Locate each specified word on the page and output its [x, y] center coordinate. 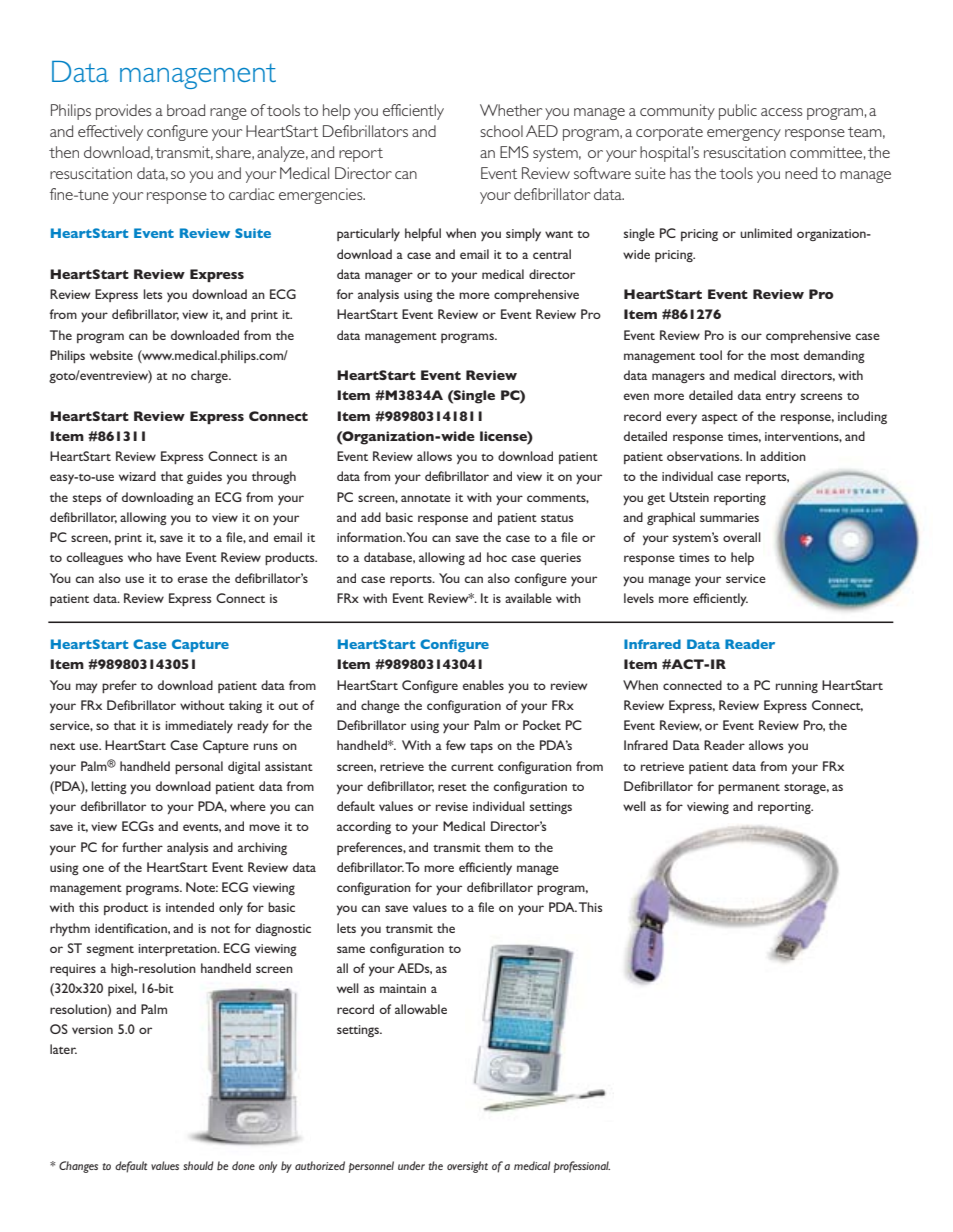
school [501, 131]
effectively [110, 133]
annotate [426, 498]
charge [210, 376]
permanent [749, 789]
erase [193, 579]
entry [781, 398]
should [198, 1165]
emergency [744, 135]
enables [483, 685]
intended [190, 907]
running [797, 687]
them [499, 847]
